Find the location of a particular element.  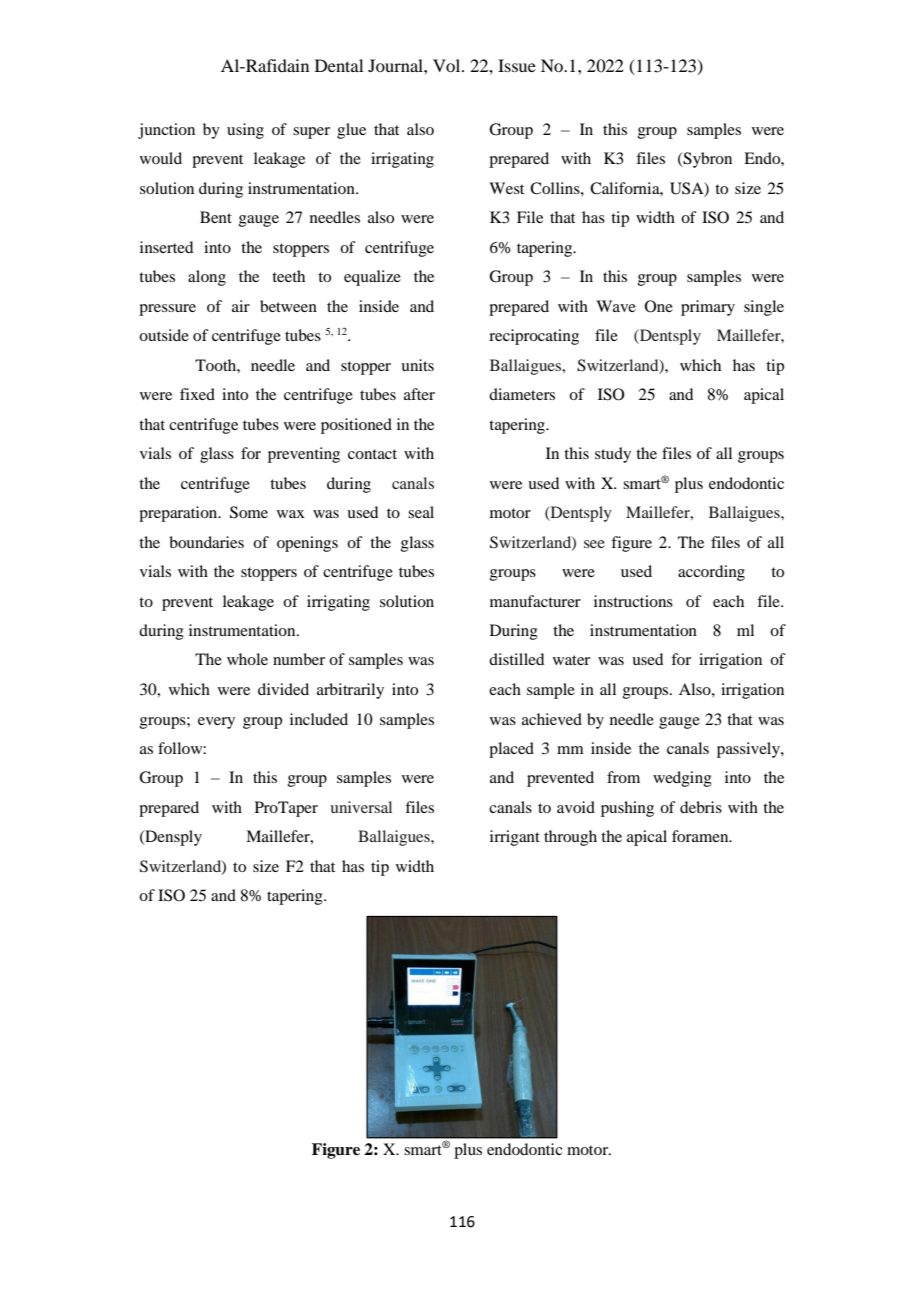

Issue is located at coordinates (517, 65).
